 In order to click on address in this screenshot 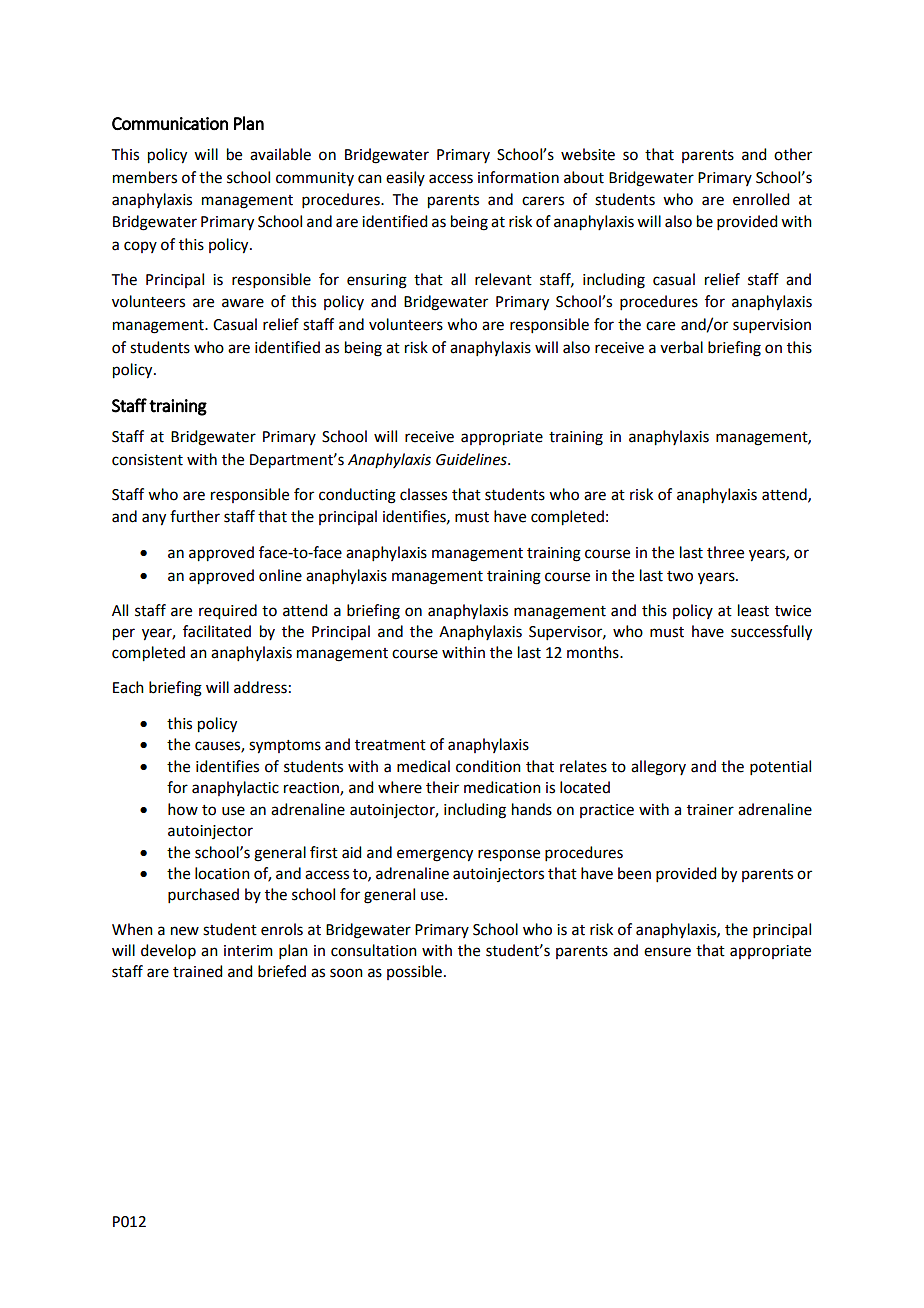, I will do `click(260, 687)`.
